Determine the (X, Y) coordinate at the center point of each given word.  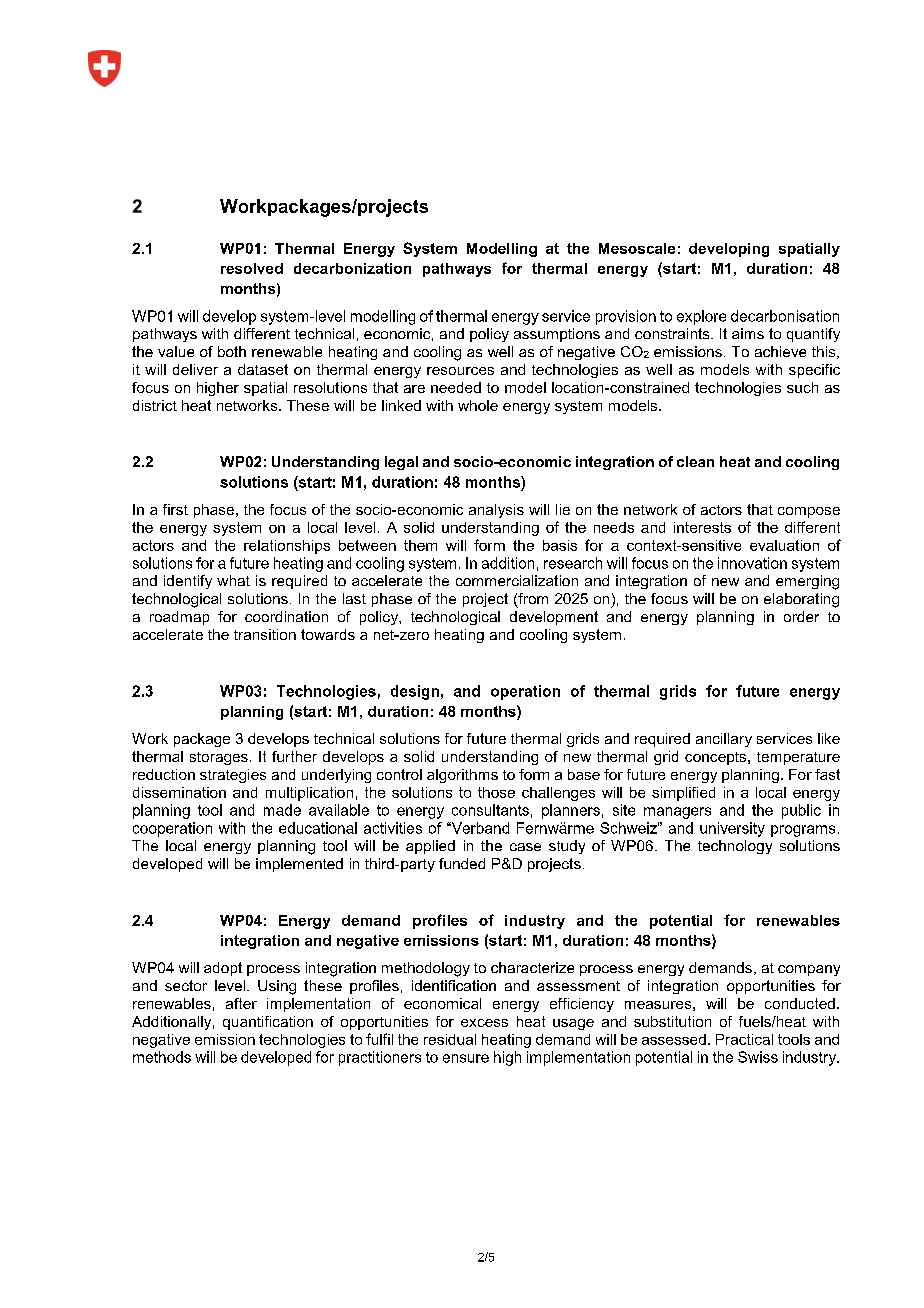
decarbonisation (785, 316)
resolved (252, 268)
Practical (744, 1039)
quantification (268, 1023)
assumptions (557, 335)
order (801, 616)
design (415, 692)
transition (265, 634)
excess (484, 1023)
